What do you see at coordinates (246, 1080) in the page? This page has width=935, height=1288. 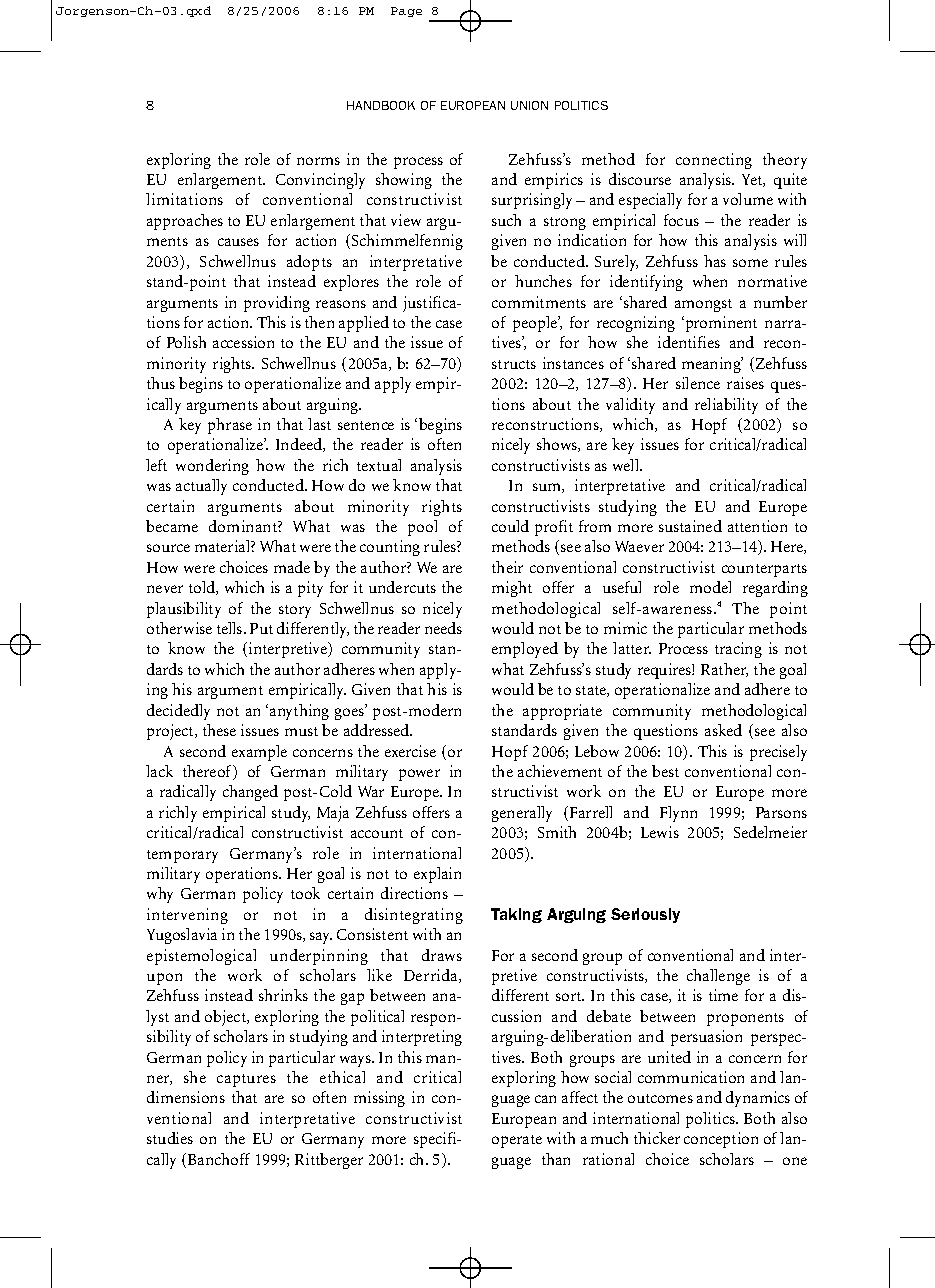 I see `captures` at bounding box center [246, 1080].
